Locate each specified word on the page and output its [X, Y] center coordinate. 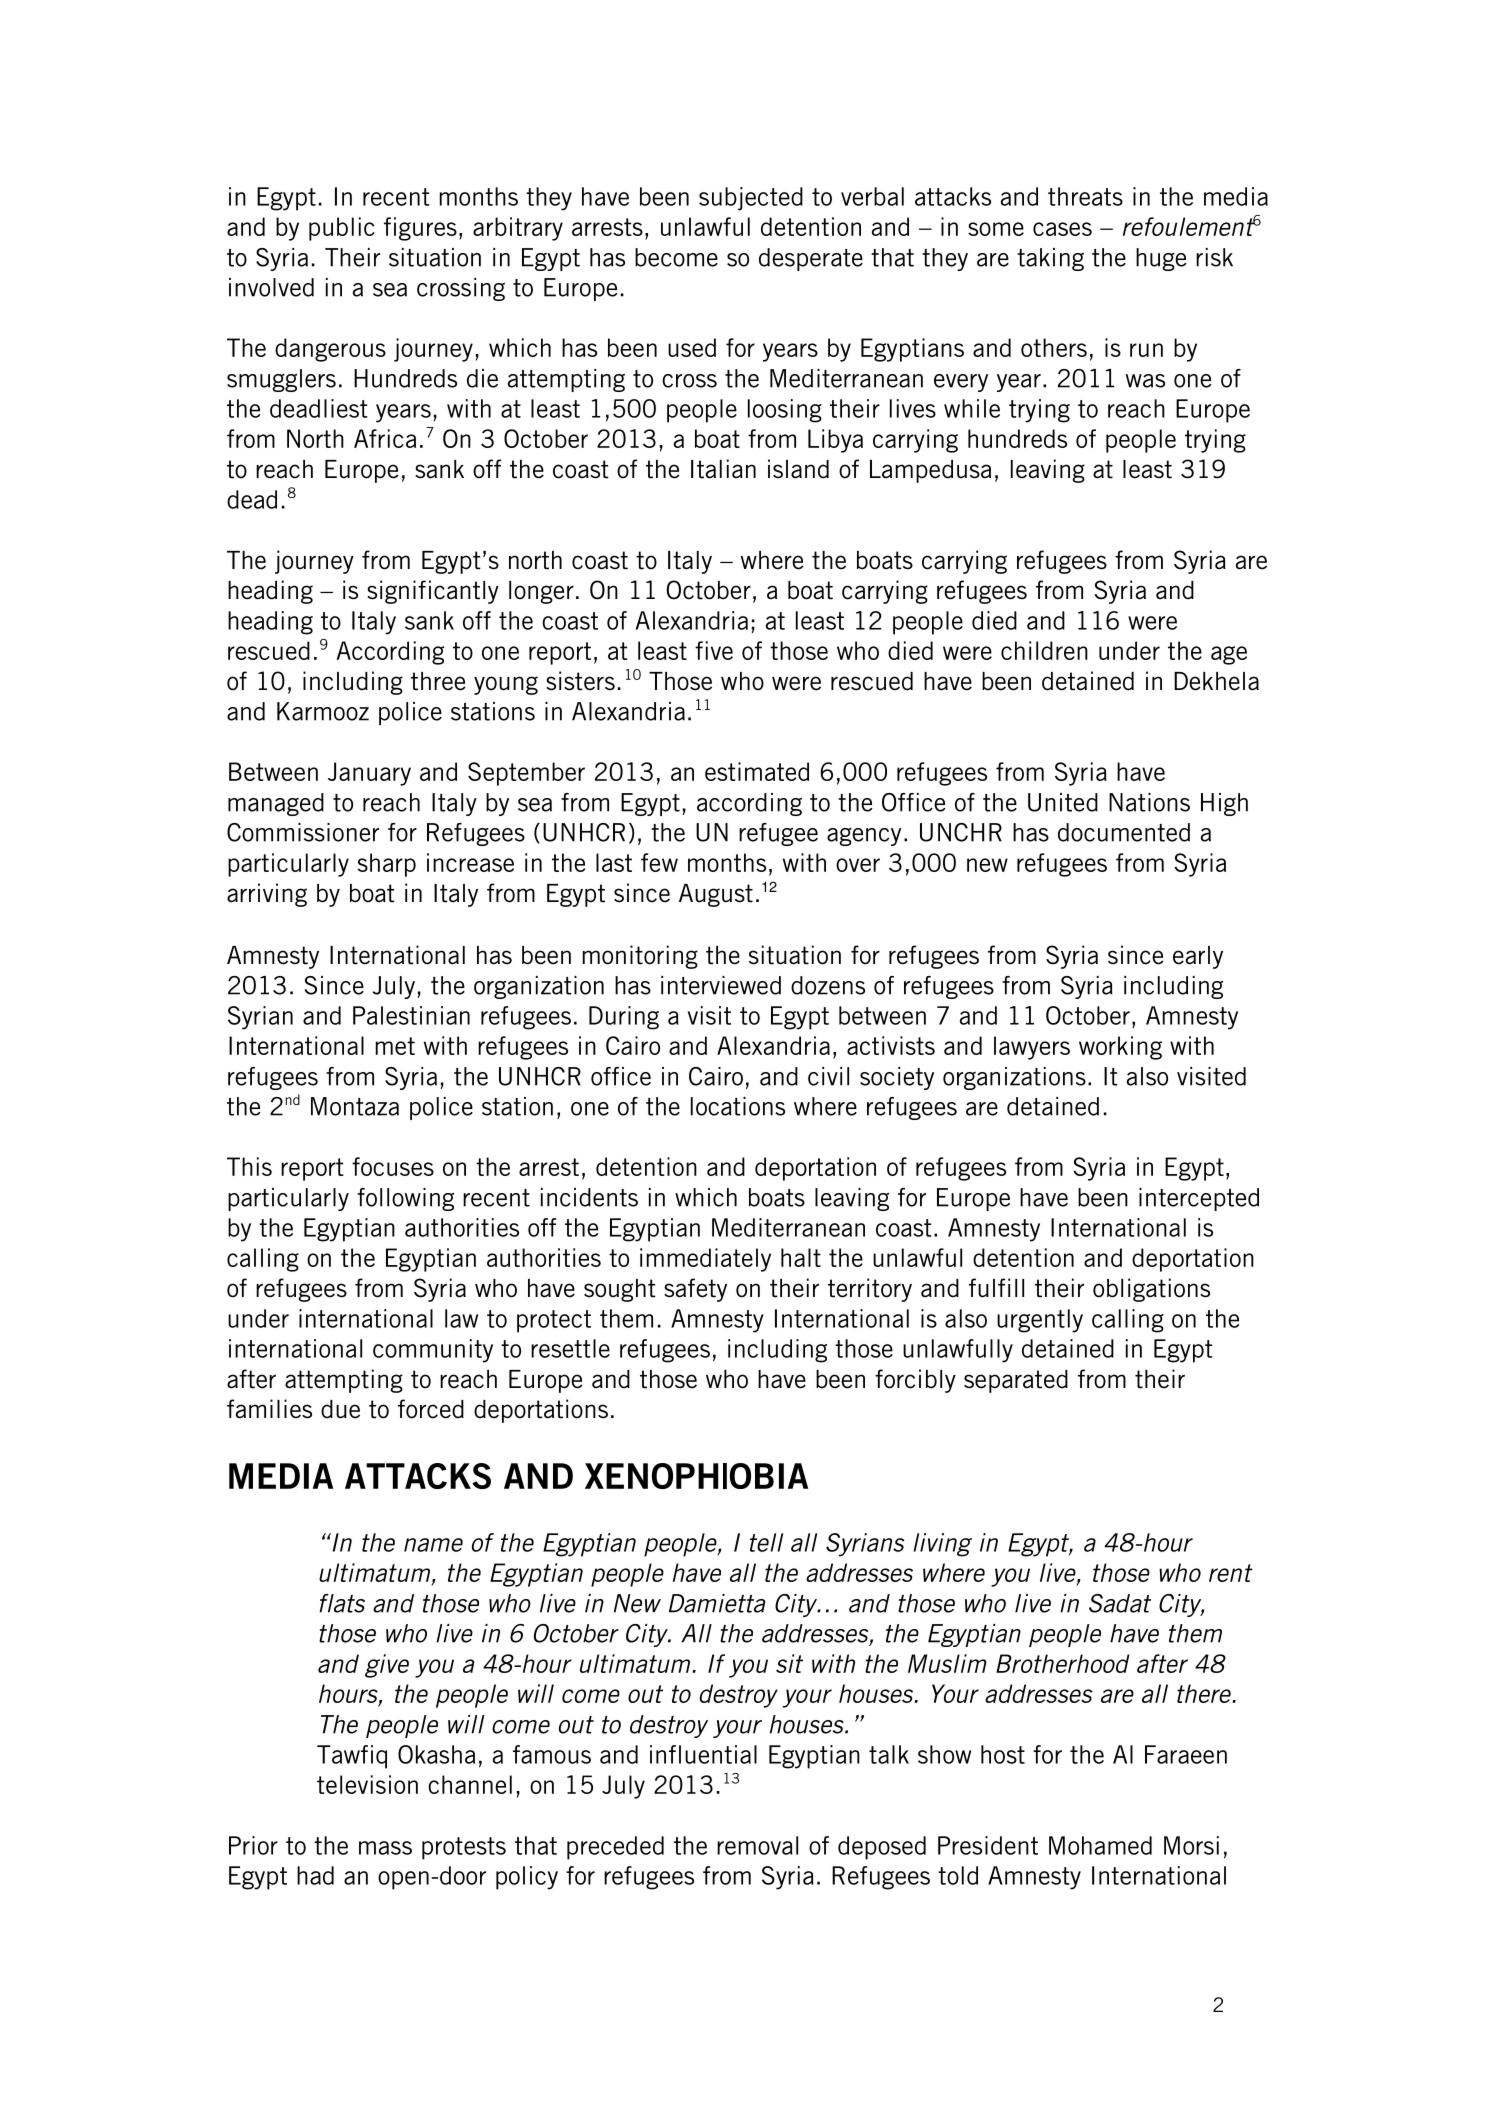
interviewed [721, 985]
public [342, 229]
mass [385, 1848]
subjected [751, 199]
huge [1161, 259]
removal [757, 1845]
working [1120, 1048]
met [395, 1046]
